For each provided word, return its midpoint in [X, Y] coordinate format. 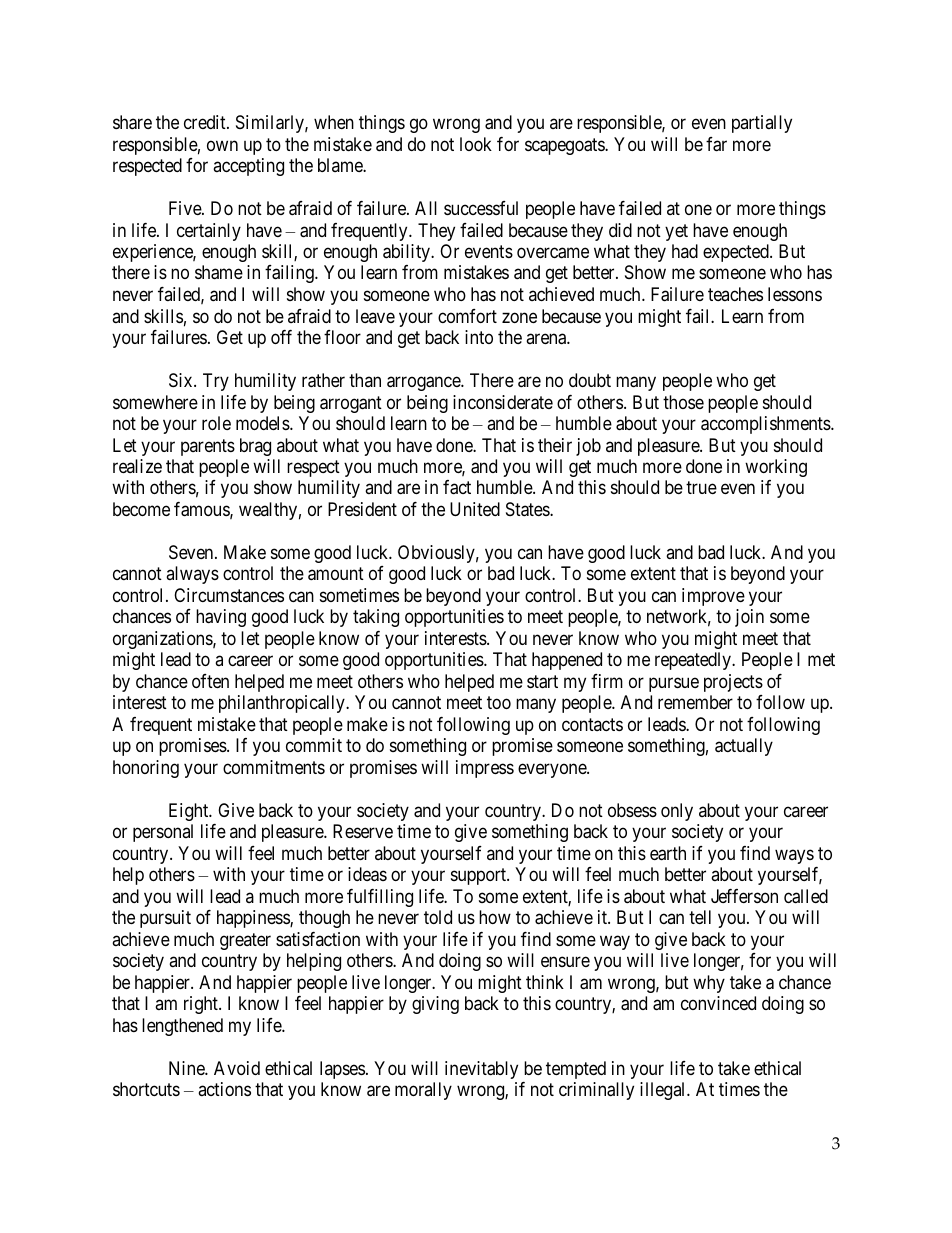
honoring [146, 769]
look [476, 144]
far [716, 144]
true [701, 488]
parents [208, 447]
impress [485, 769]
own [222, 145]
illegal [664, 1091]
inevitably [481, 1070]
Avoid [237, 1068]
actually [744, 747]
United [475, 509]
